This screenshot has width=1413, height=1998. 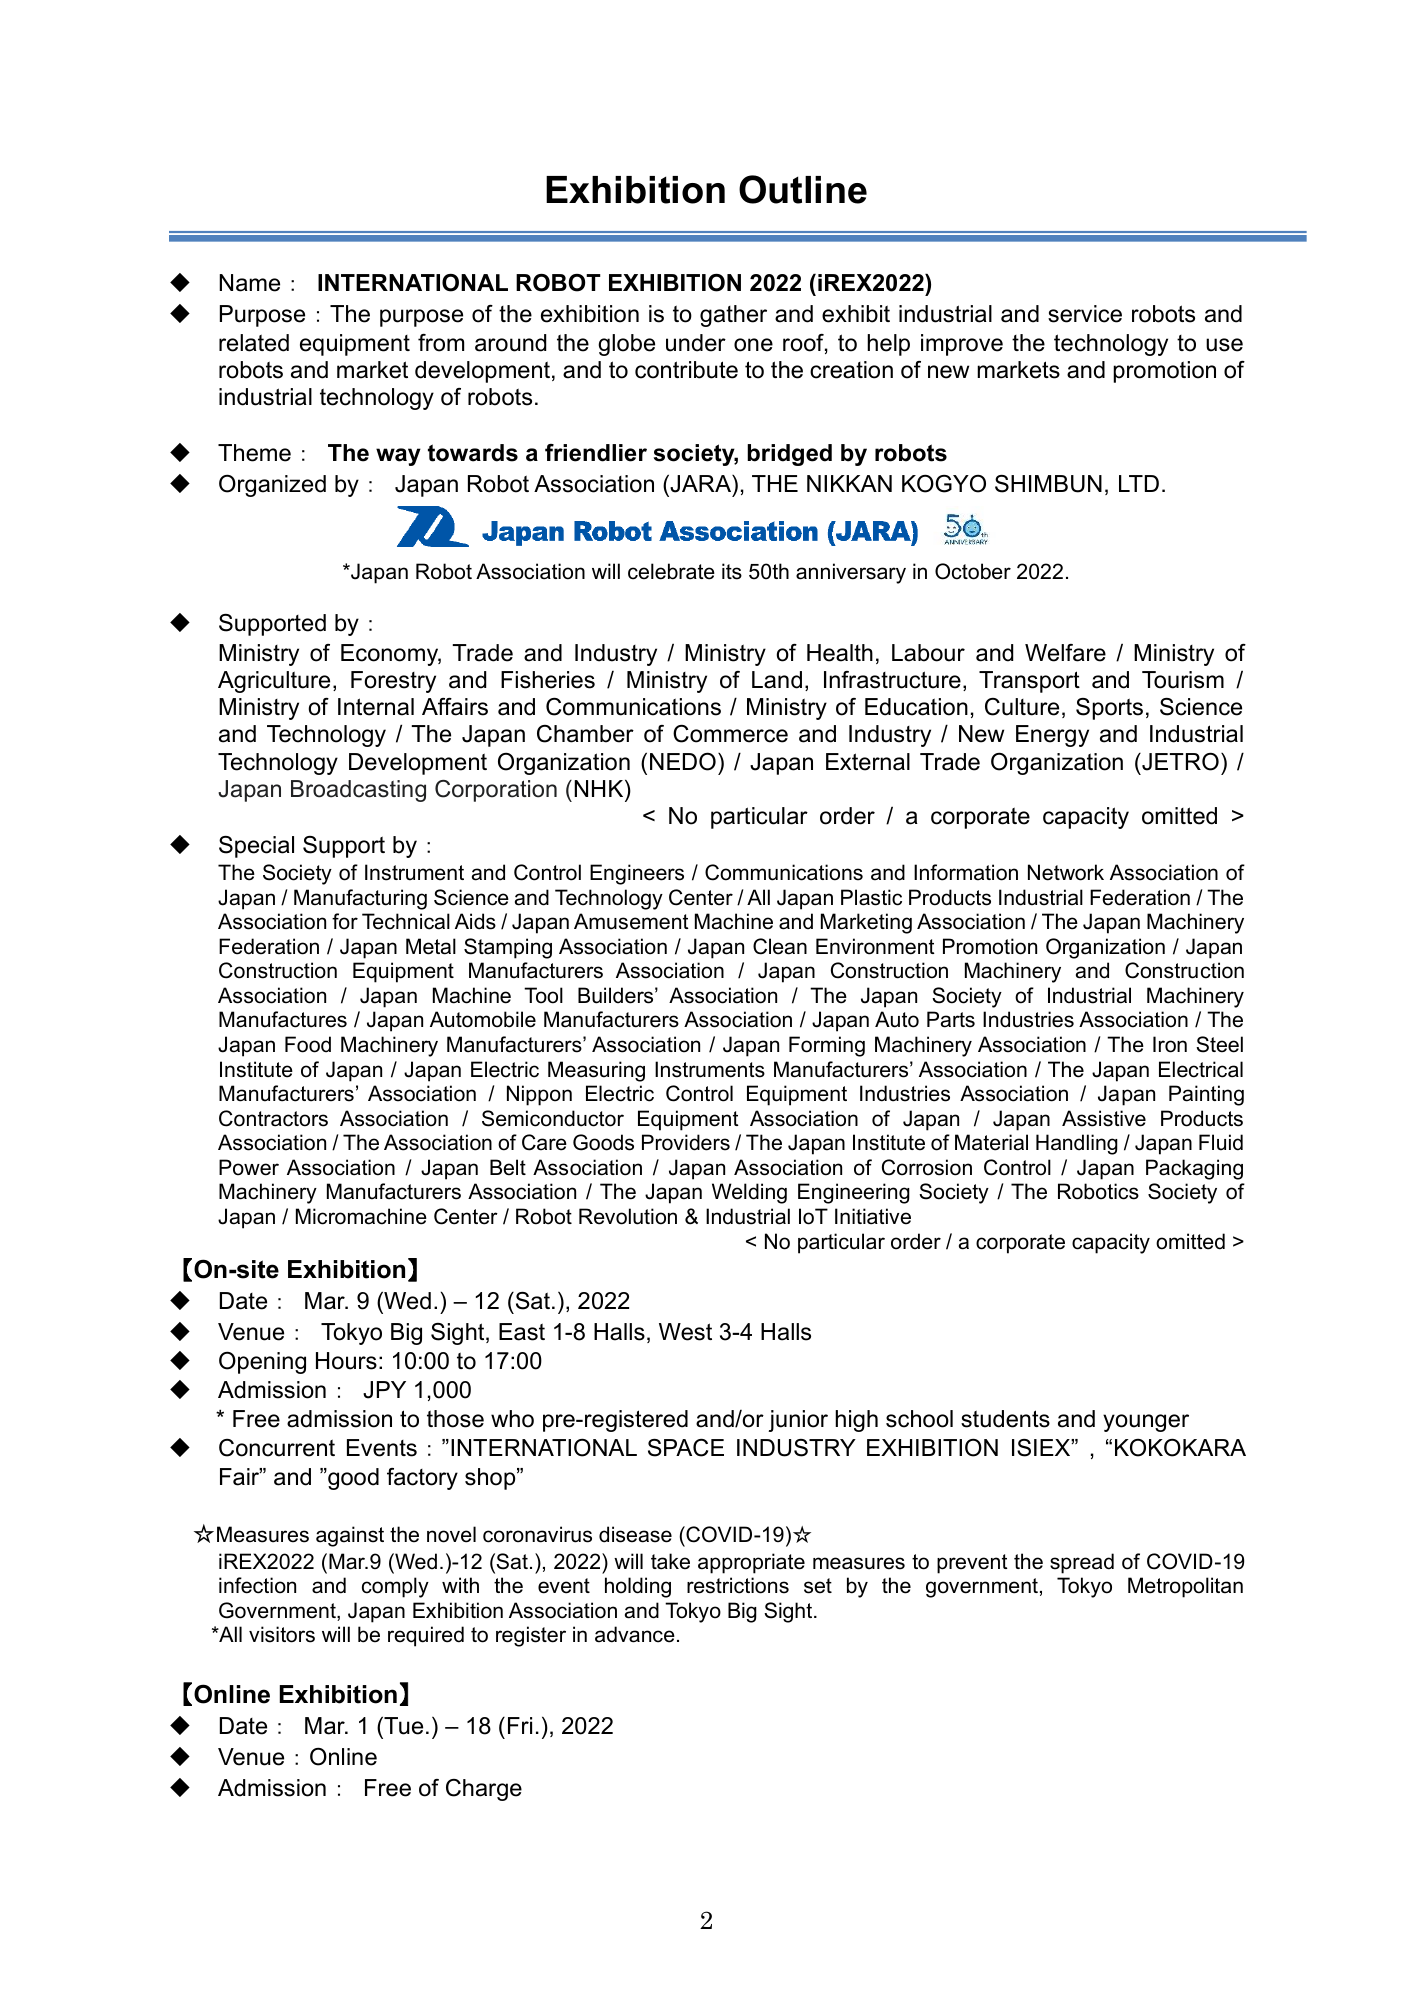 What do you see at coordinates (730, 734) in the screenshot?
I see `Commerce` at bounding box center [730, 734].
